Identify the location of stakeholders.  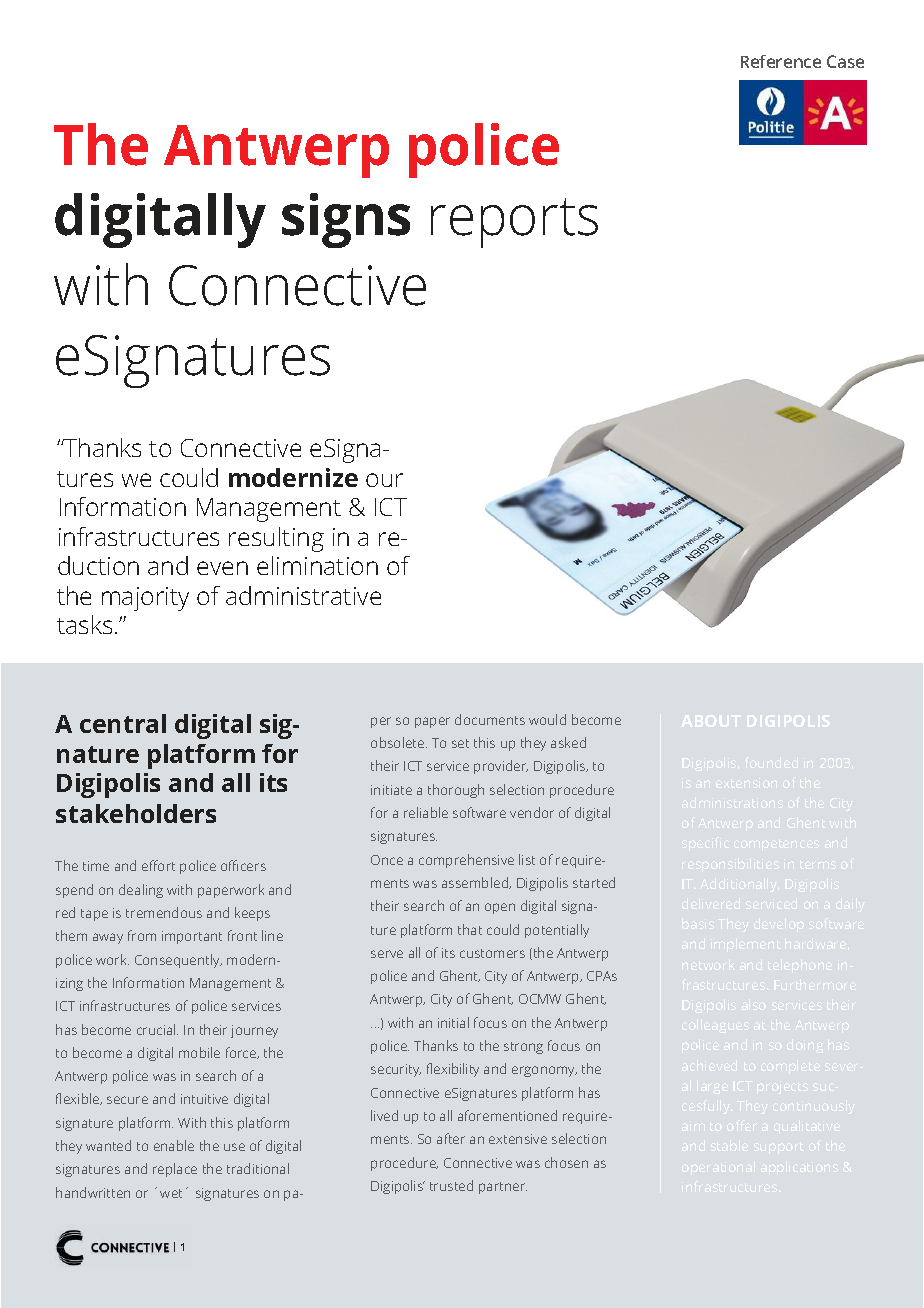
(136, 813).
